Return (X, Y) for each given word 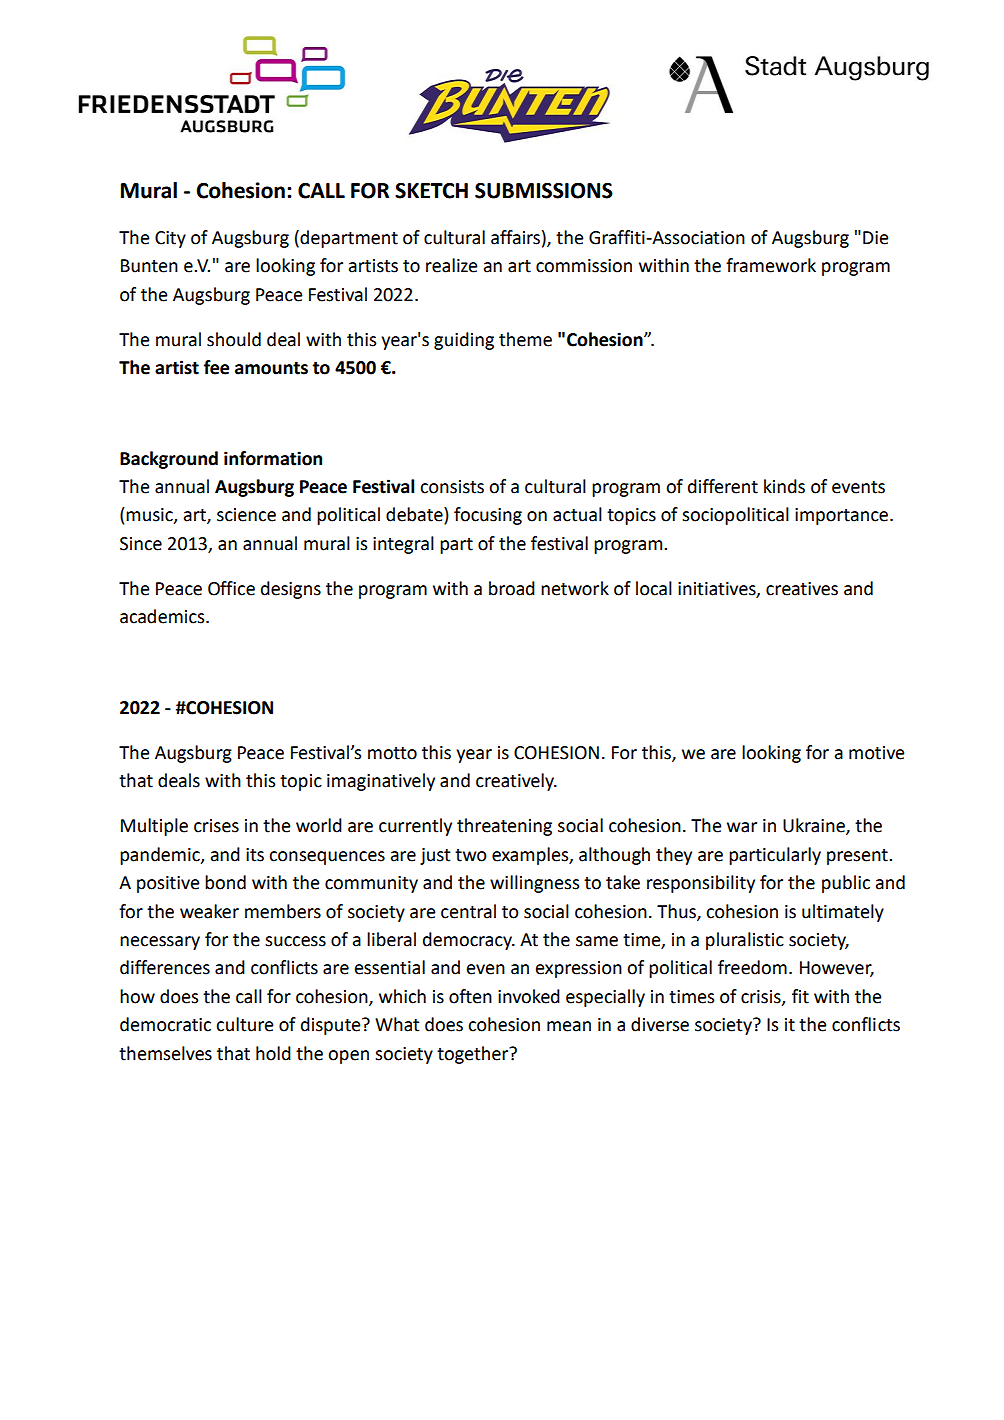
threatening (504, 827)
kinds (784, 486)
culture (245, 1024)
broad (512, 588)
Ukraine (815, 826)
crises (216, 826)
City (170, 239)
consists (452, 487)
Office (231, 588)
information (273, 458)
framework (771, 265)
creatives (802, 589)
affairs (515, 237)
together (474, 1055)
